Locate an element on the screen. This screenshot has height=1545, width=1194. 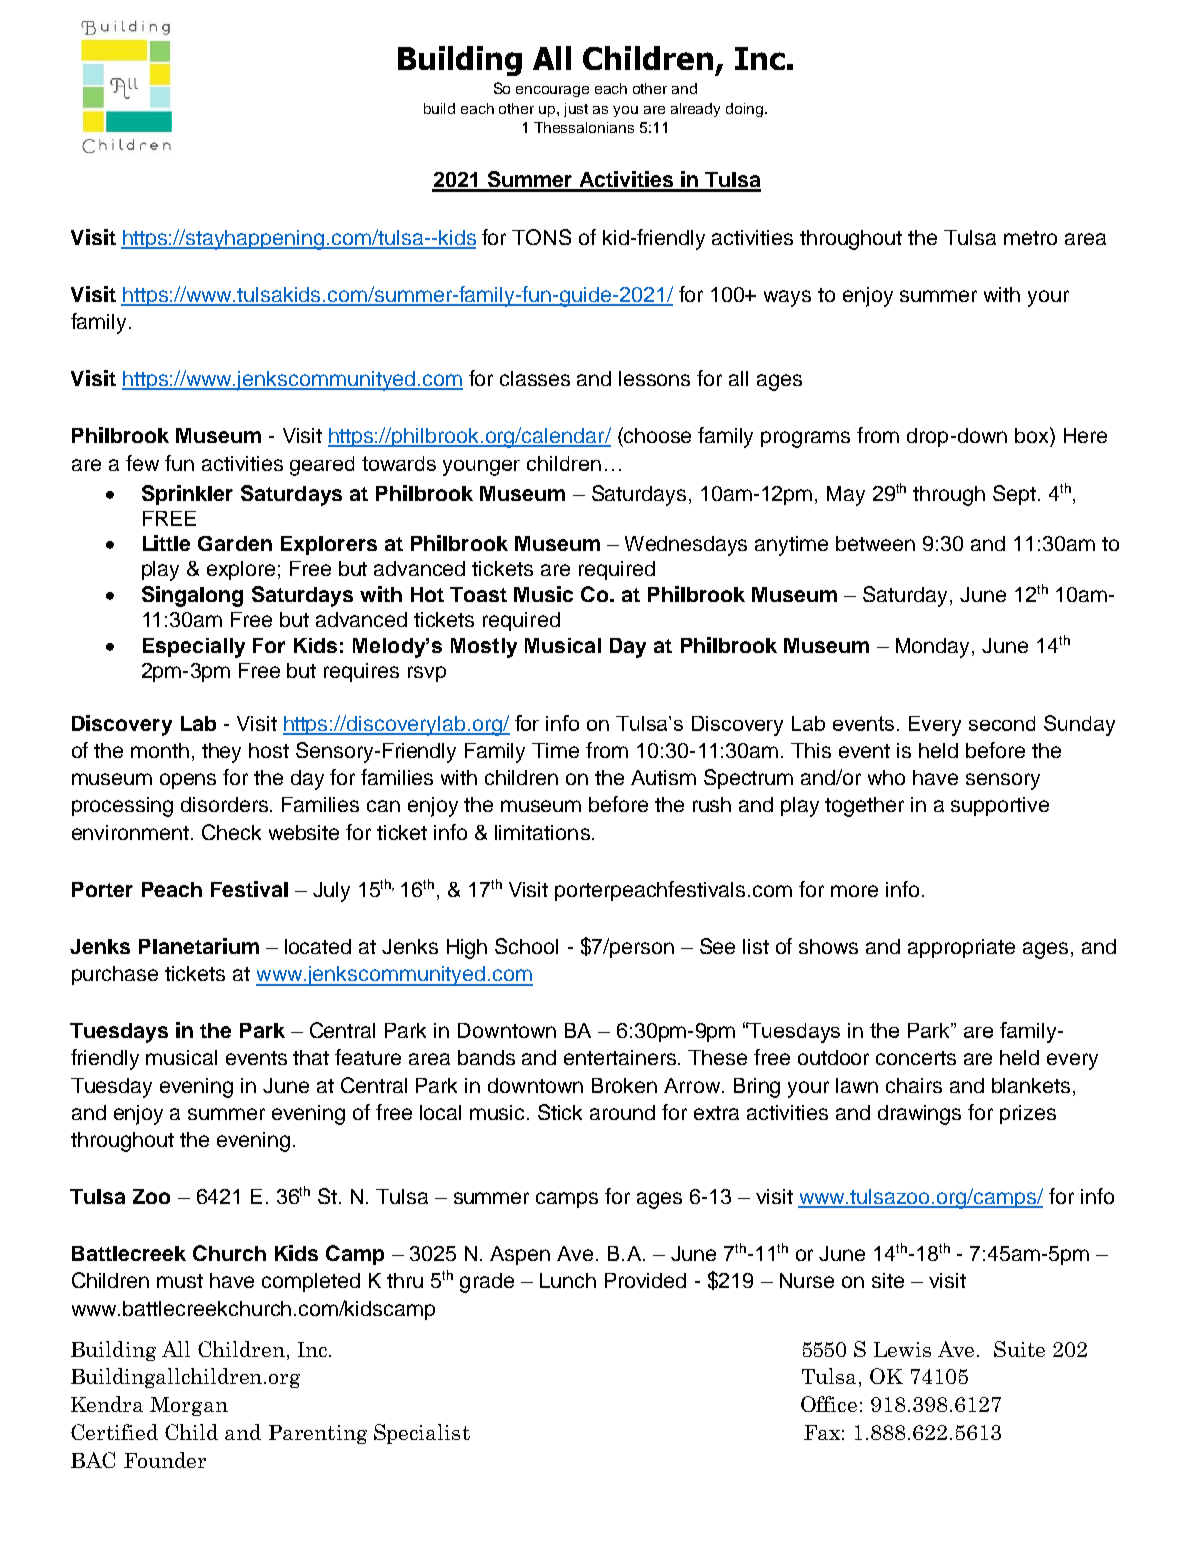
Planetarium is located at coordinates (199, 946).
